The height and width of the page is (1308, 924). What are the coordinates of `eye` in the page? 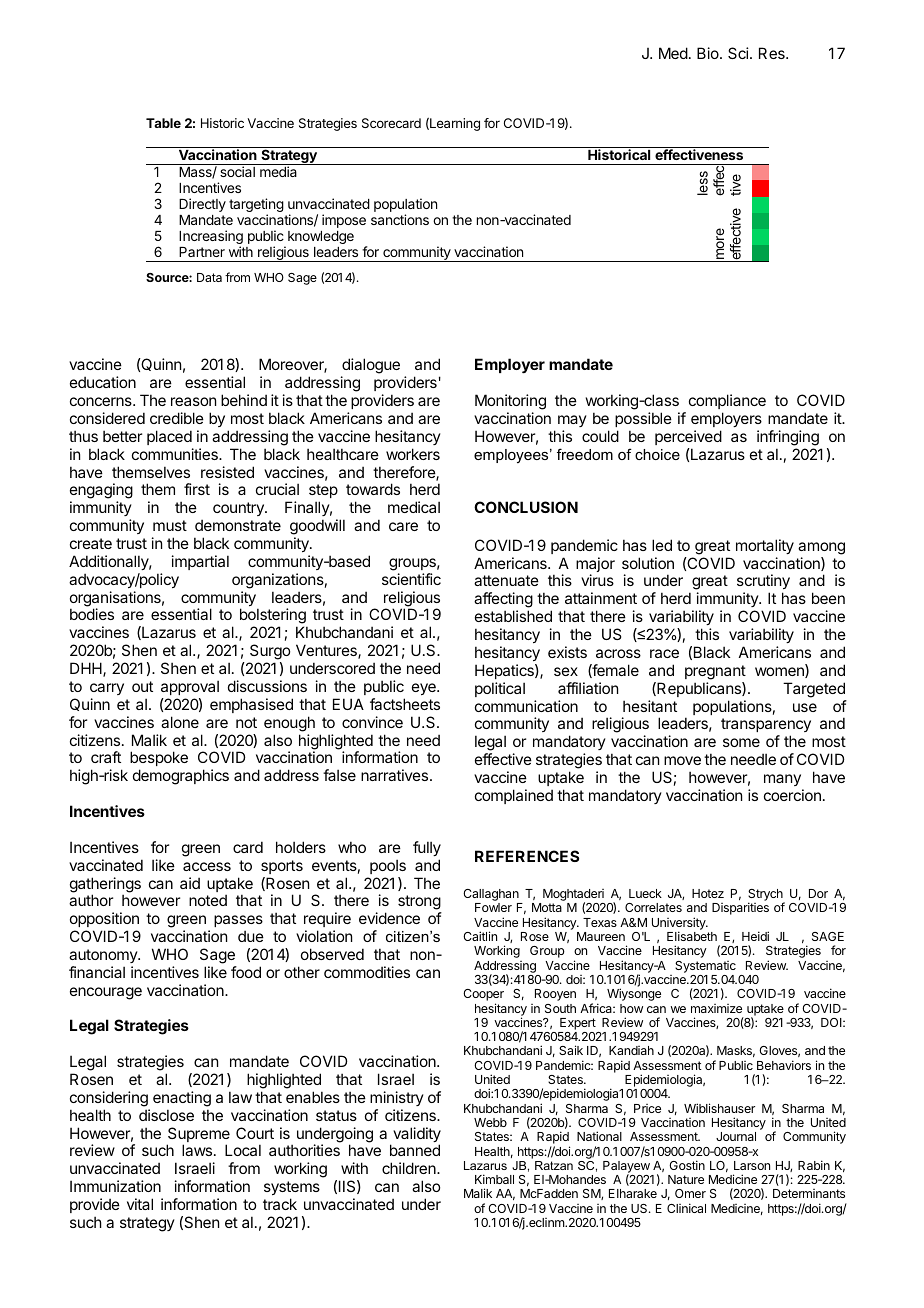 It's located at (425, 689).
